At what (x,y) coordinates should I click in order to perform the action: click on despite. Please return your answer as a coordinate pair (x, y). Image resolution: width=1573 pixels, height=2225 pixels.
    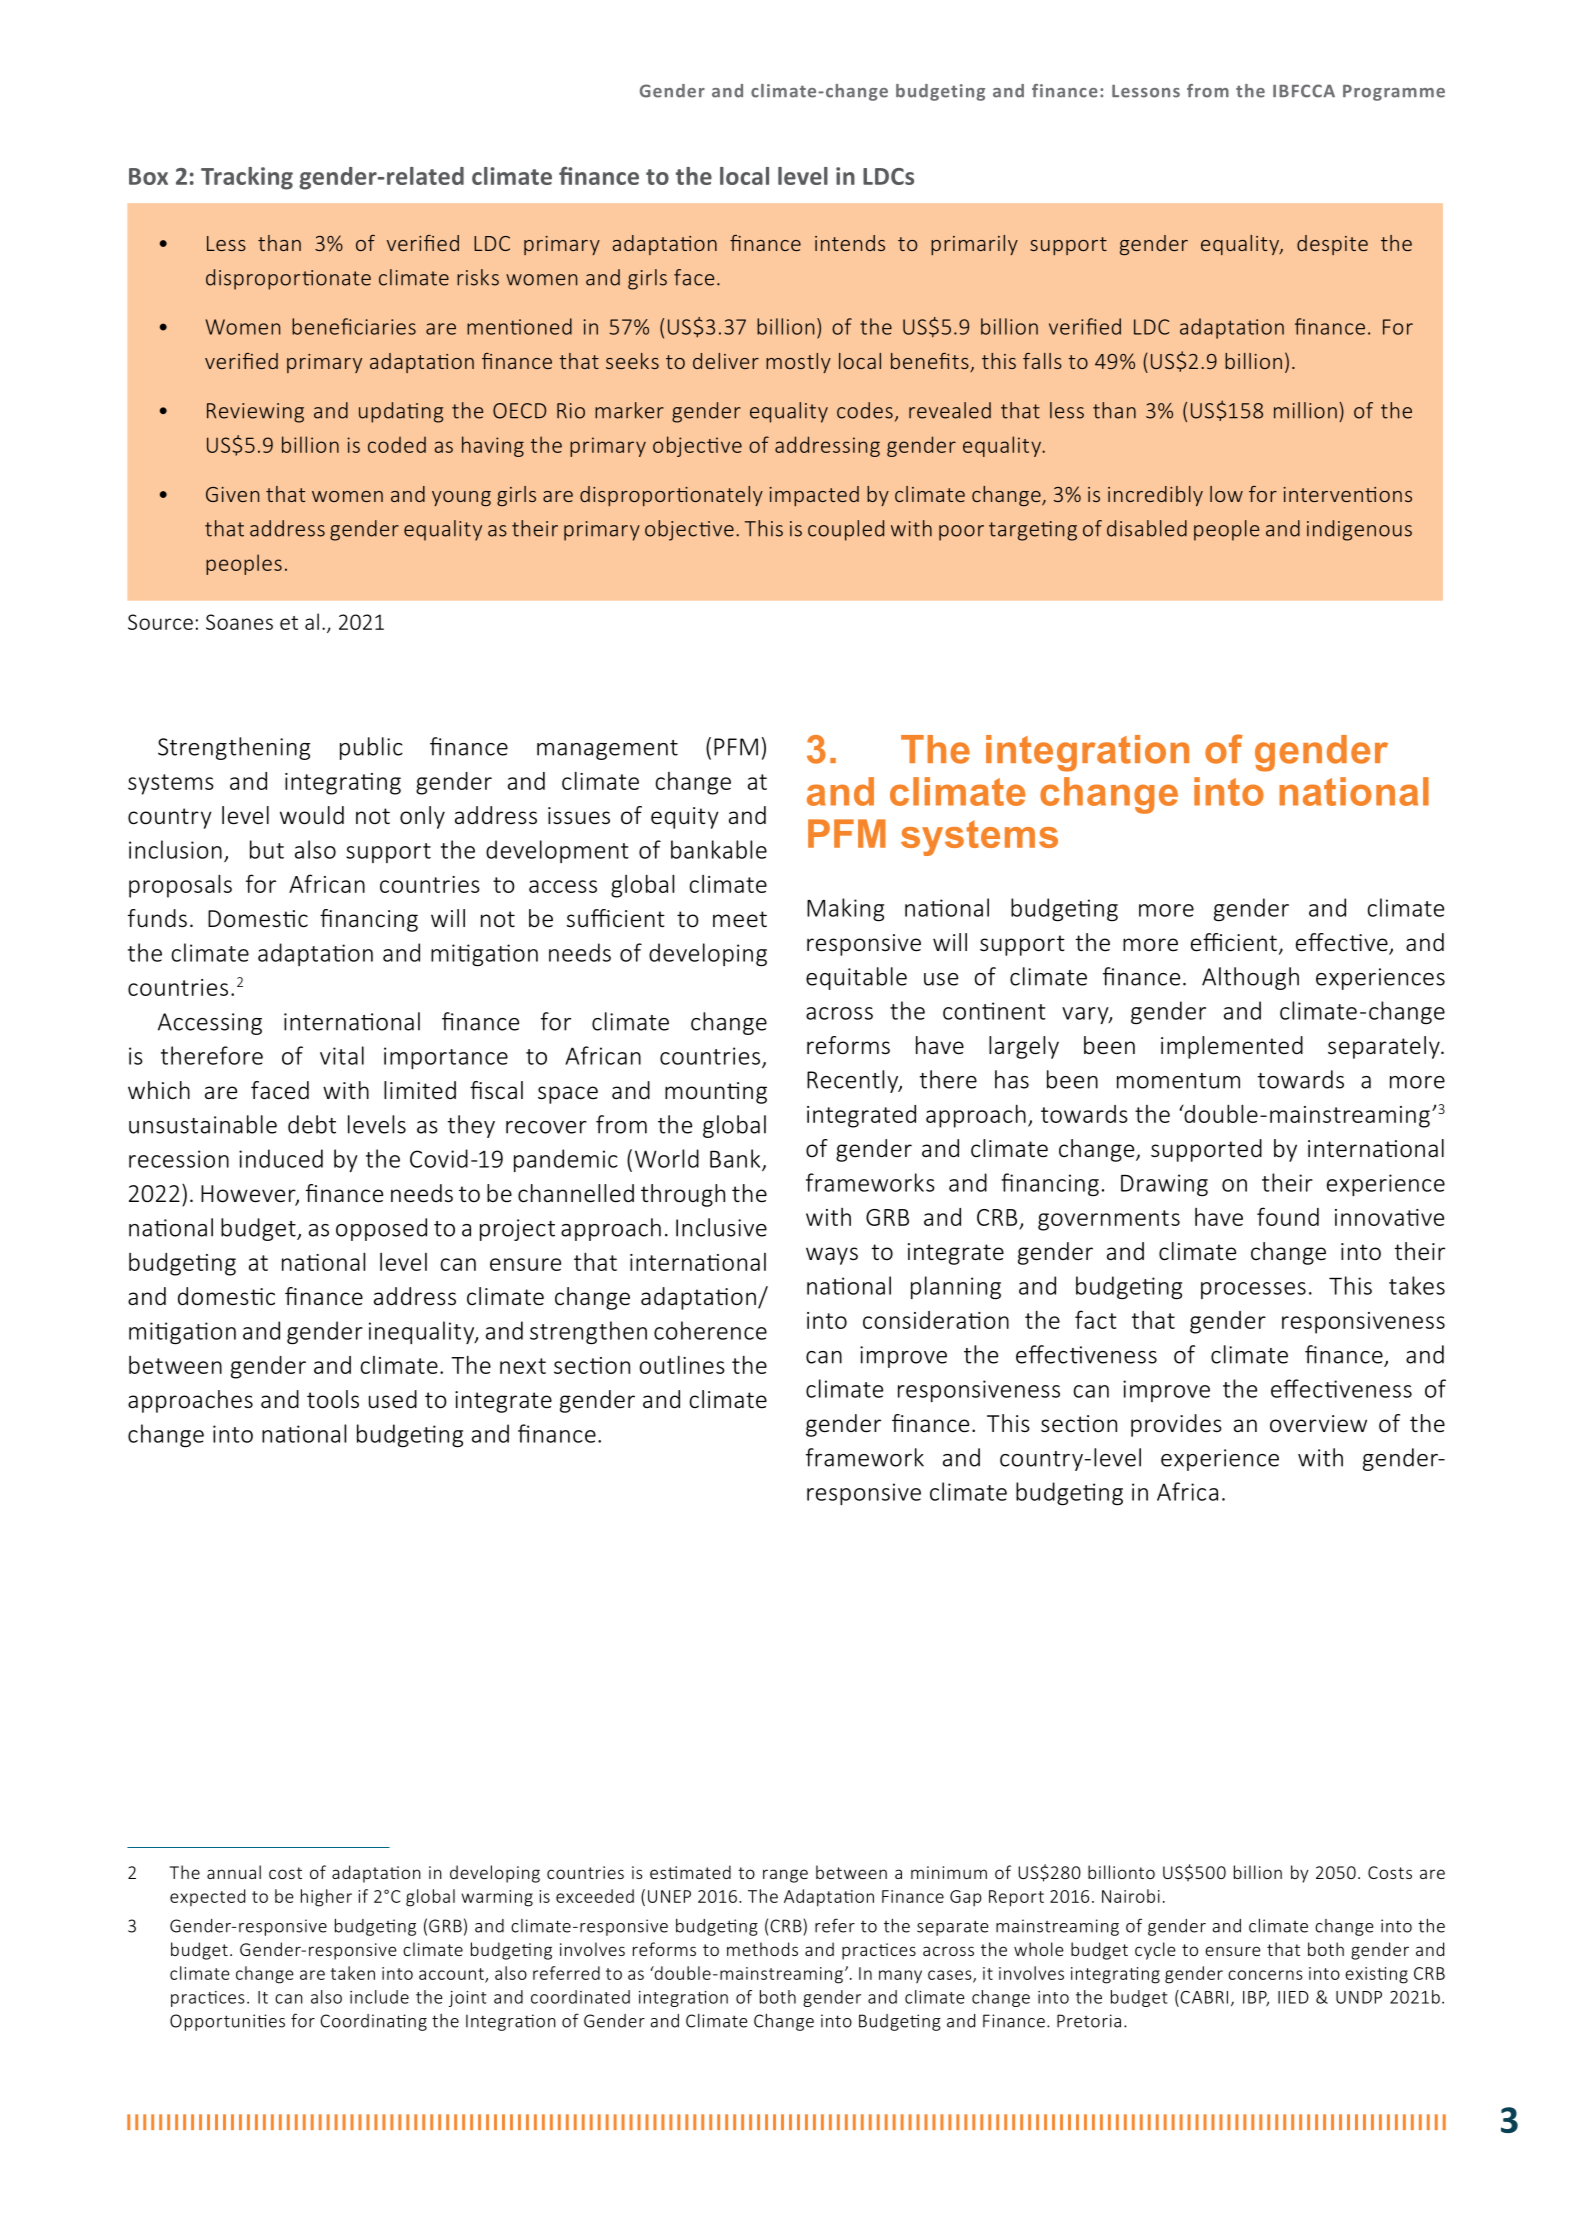
    Looking at the image, I should click on (1332, 245).
